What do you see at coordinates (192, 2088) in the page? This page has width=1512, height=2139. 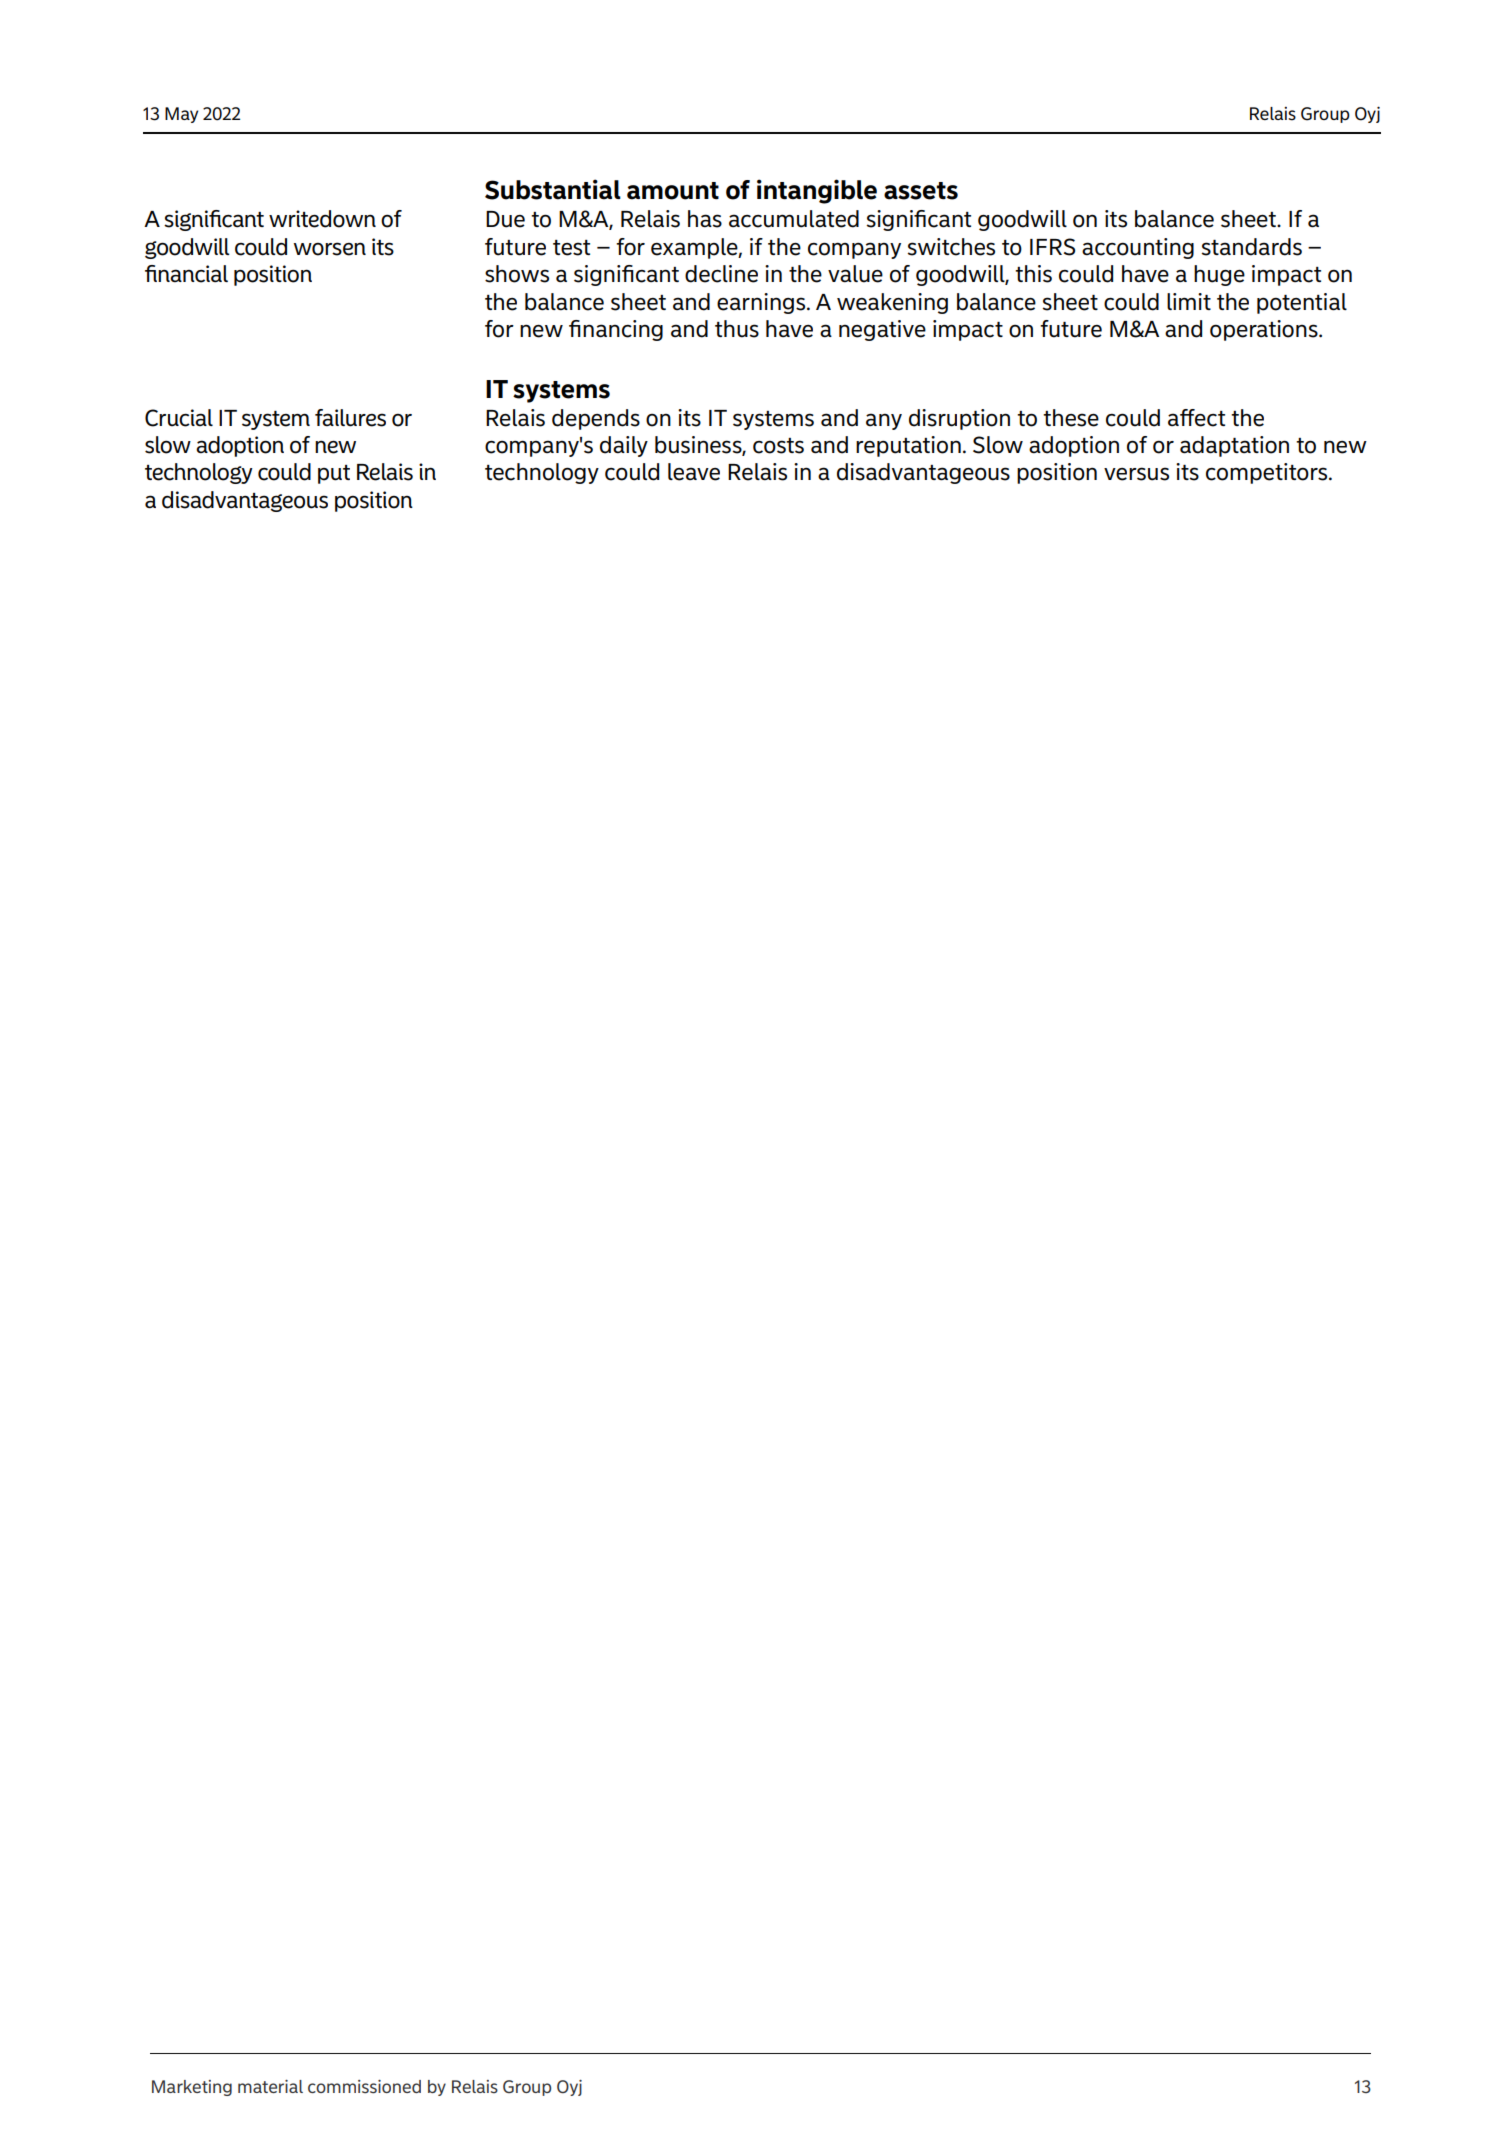 I see `Marketing` at bounding box center [192, 2088].
